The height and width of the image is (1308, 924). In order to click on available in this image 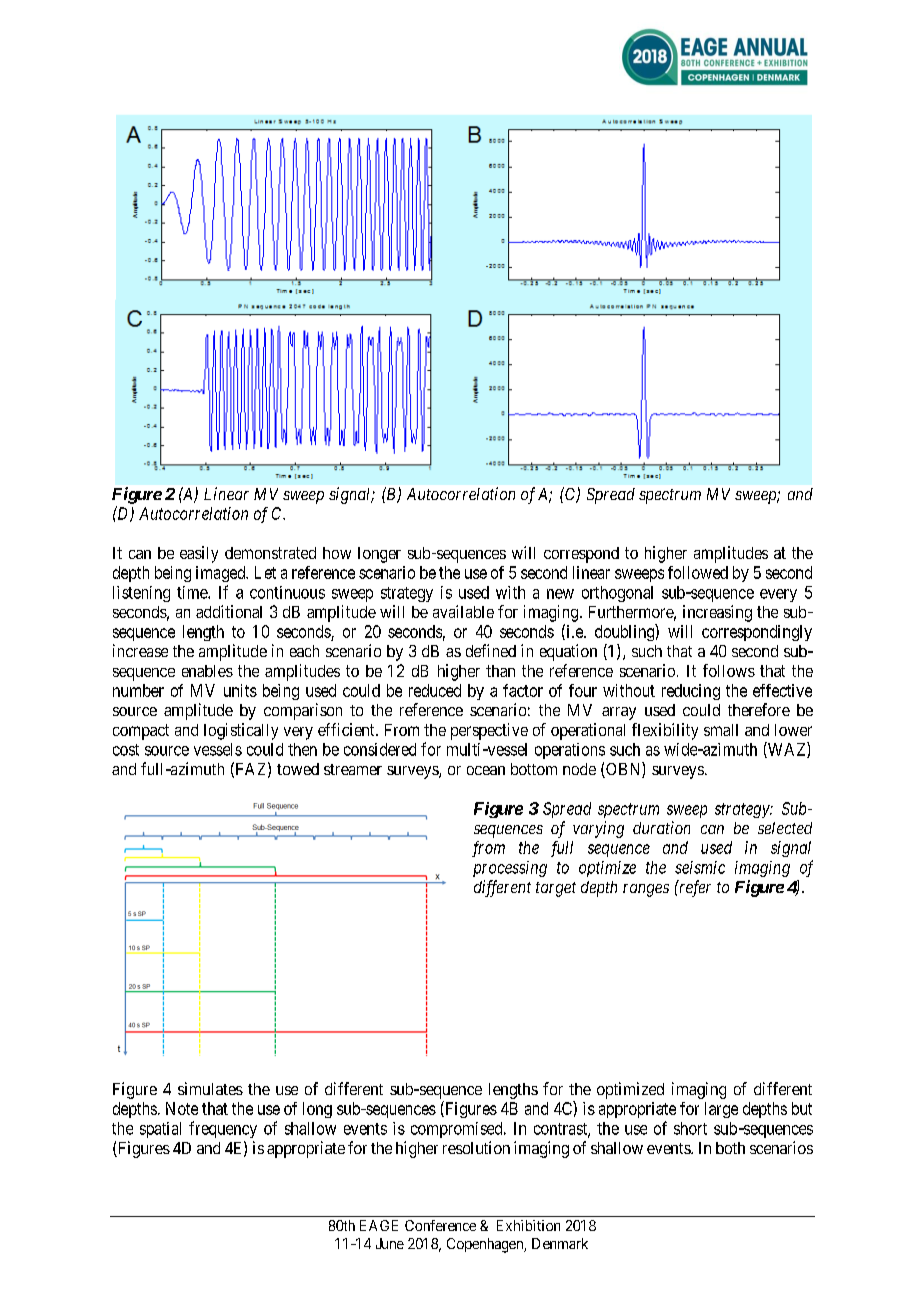, I will do `click(463, 611)`.
